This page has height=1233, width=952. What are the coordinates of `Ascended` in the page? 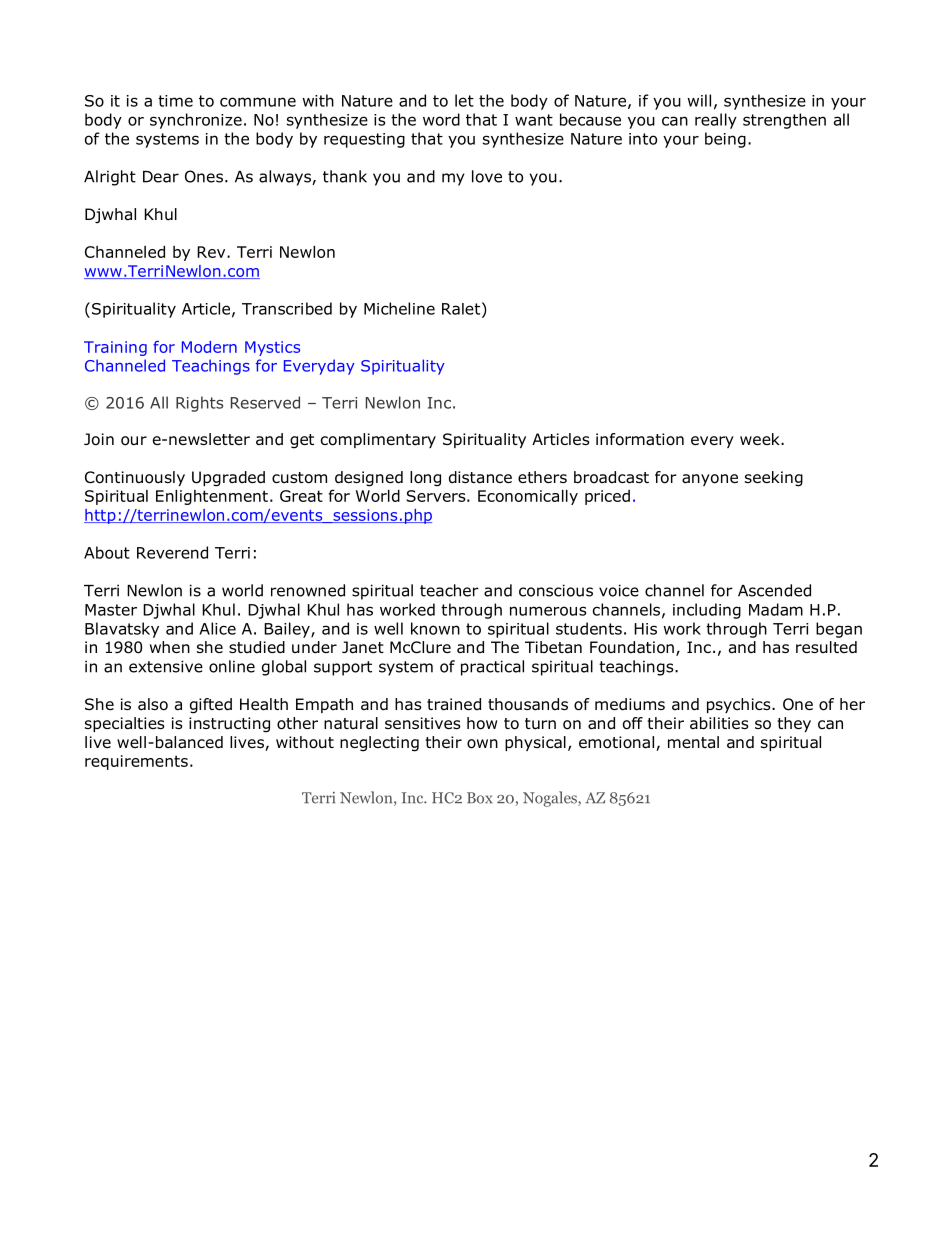 It's located at (774, 590).
